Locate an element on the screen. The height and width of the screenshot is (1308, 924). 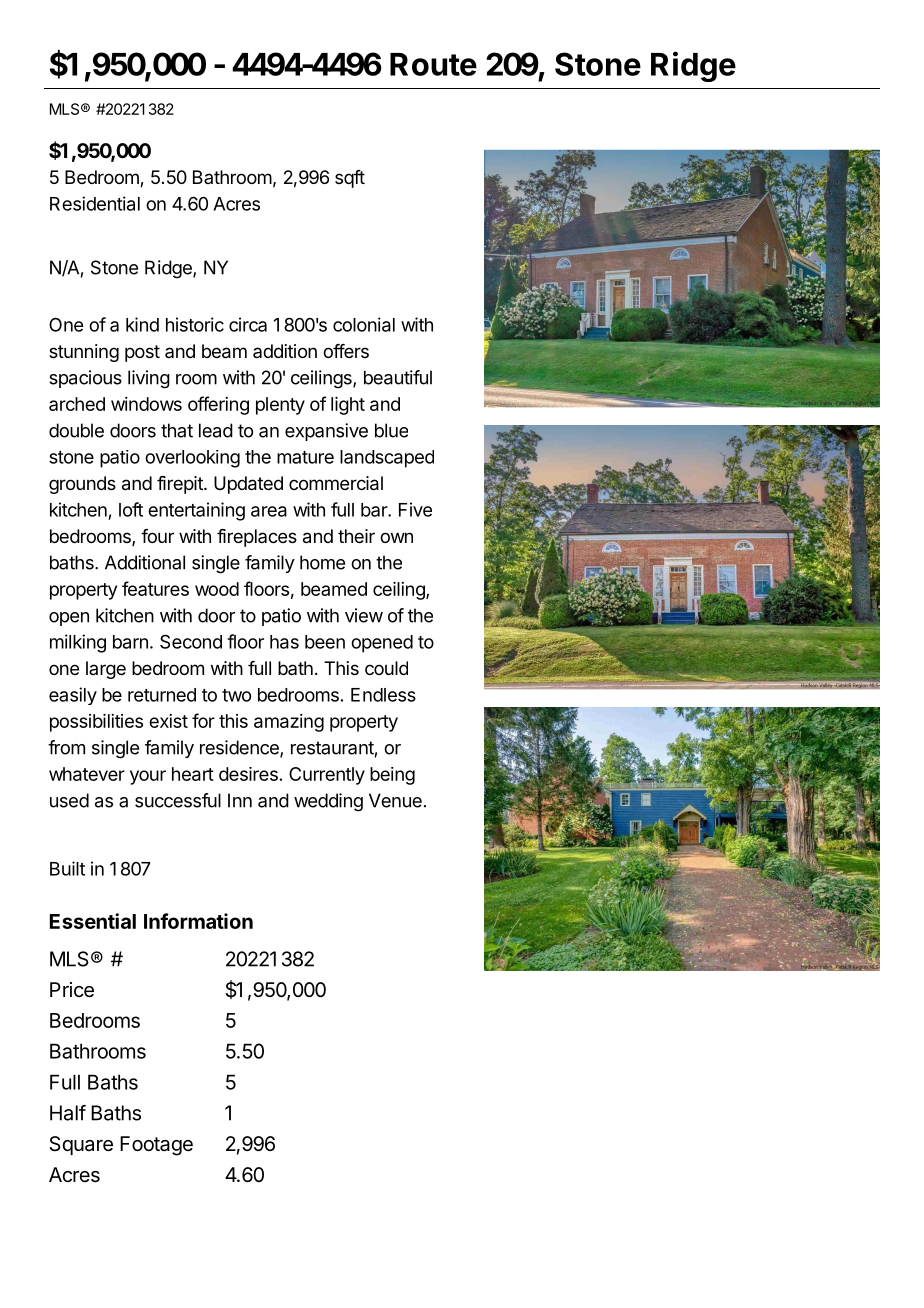
Square is located at coordinates (81, 1145).
